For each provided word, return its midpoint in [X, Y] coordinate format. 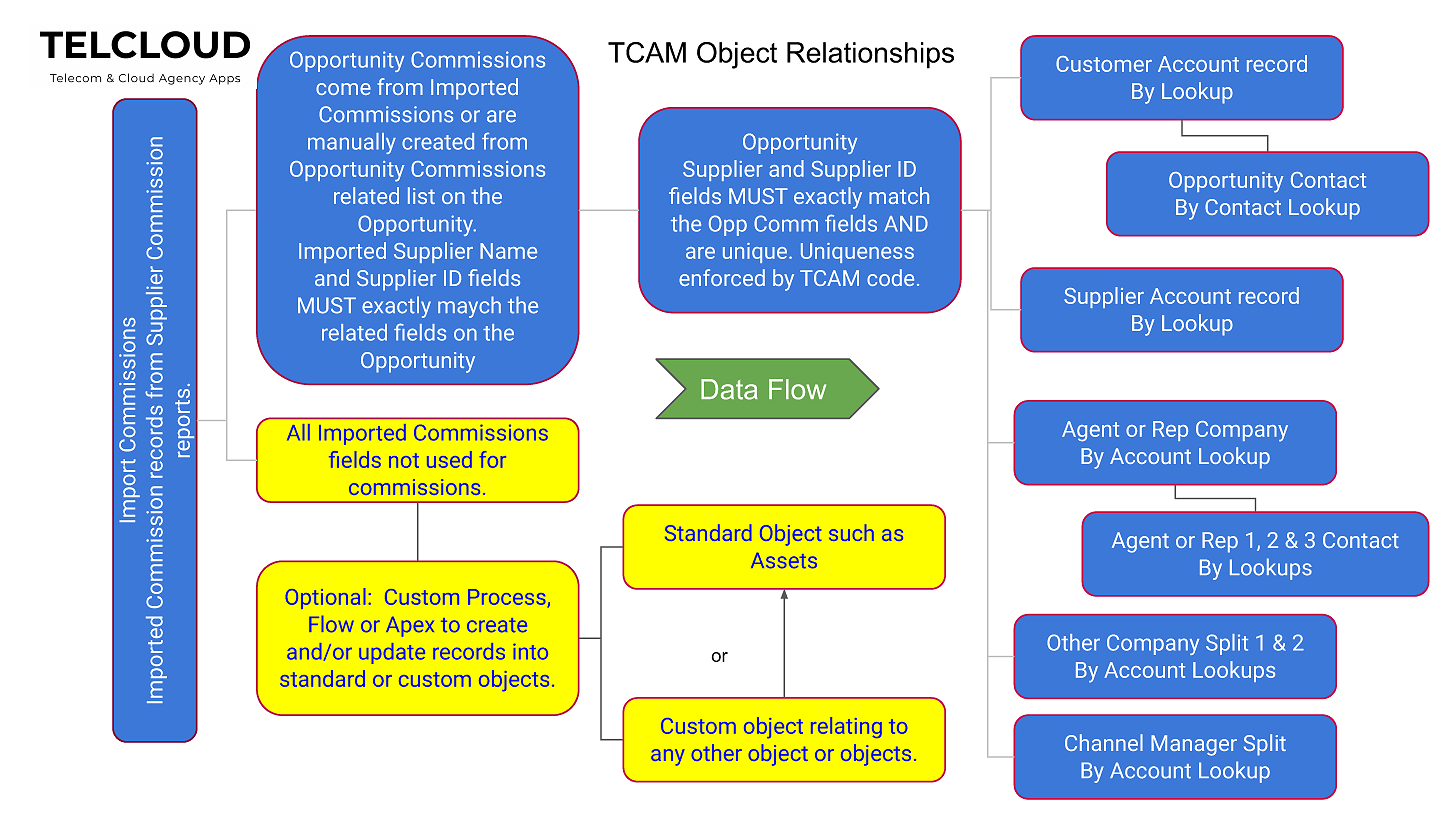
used [449, 459]
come [343, 89]
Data [729, 389]
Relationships [870, 55]
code [890, 277]
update [392, 653]
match [899, 195]
